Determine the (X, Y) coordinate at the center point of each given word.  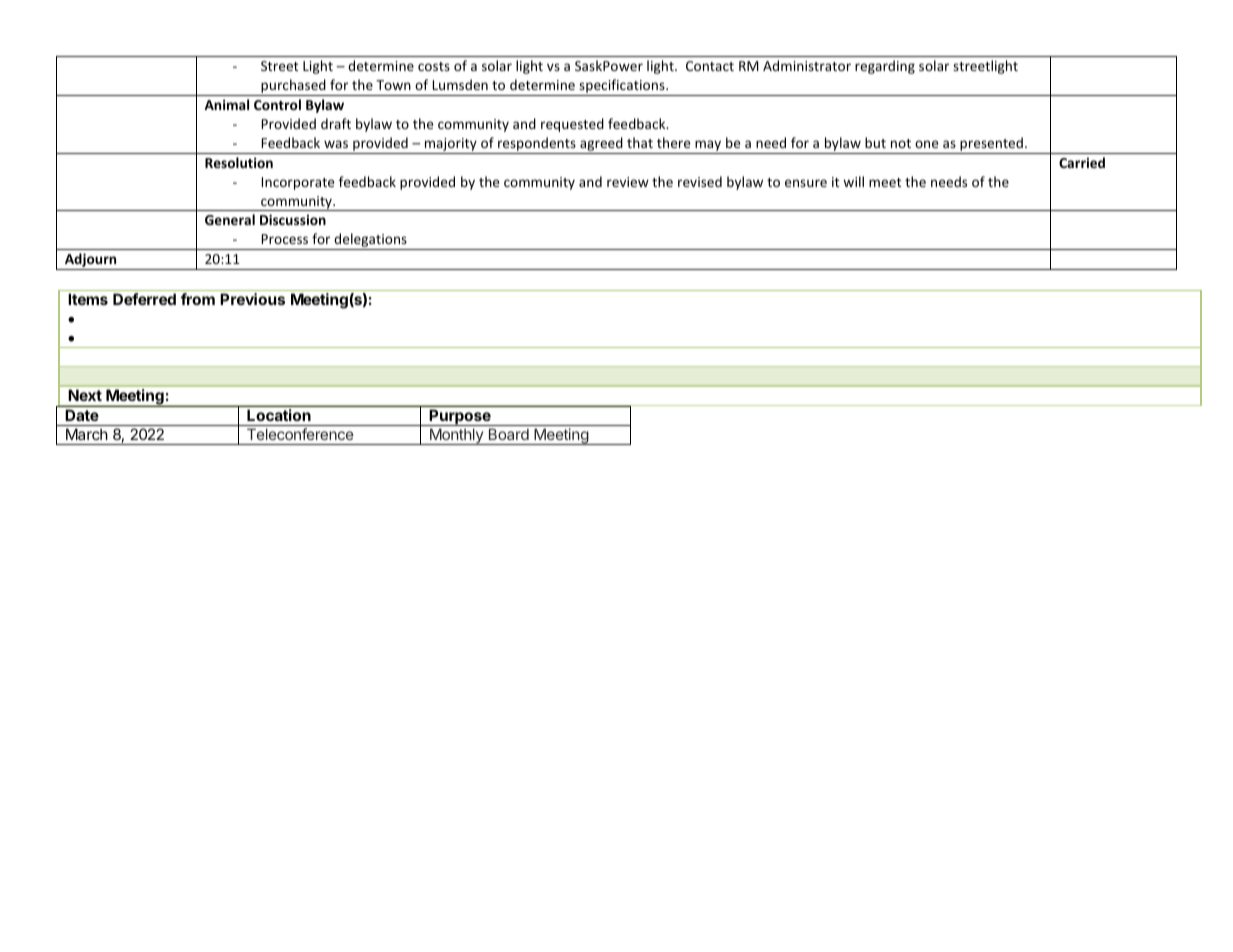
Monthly (456, 436)
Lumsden (460, 84)
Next (85, 395)
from (198, 299)
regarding (885, 67)
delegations (370, 241)
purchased (293, 87)
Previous (252, 299)
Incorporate (298, 183)
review (628, 182)
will (853, 181)
